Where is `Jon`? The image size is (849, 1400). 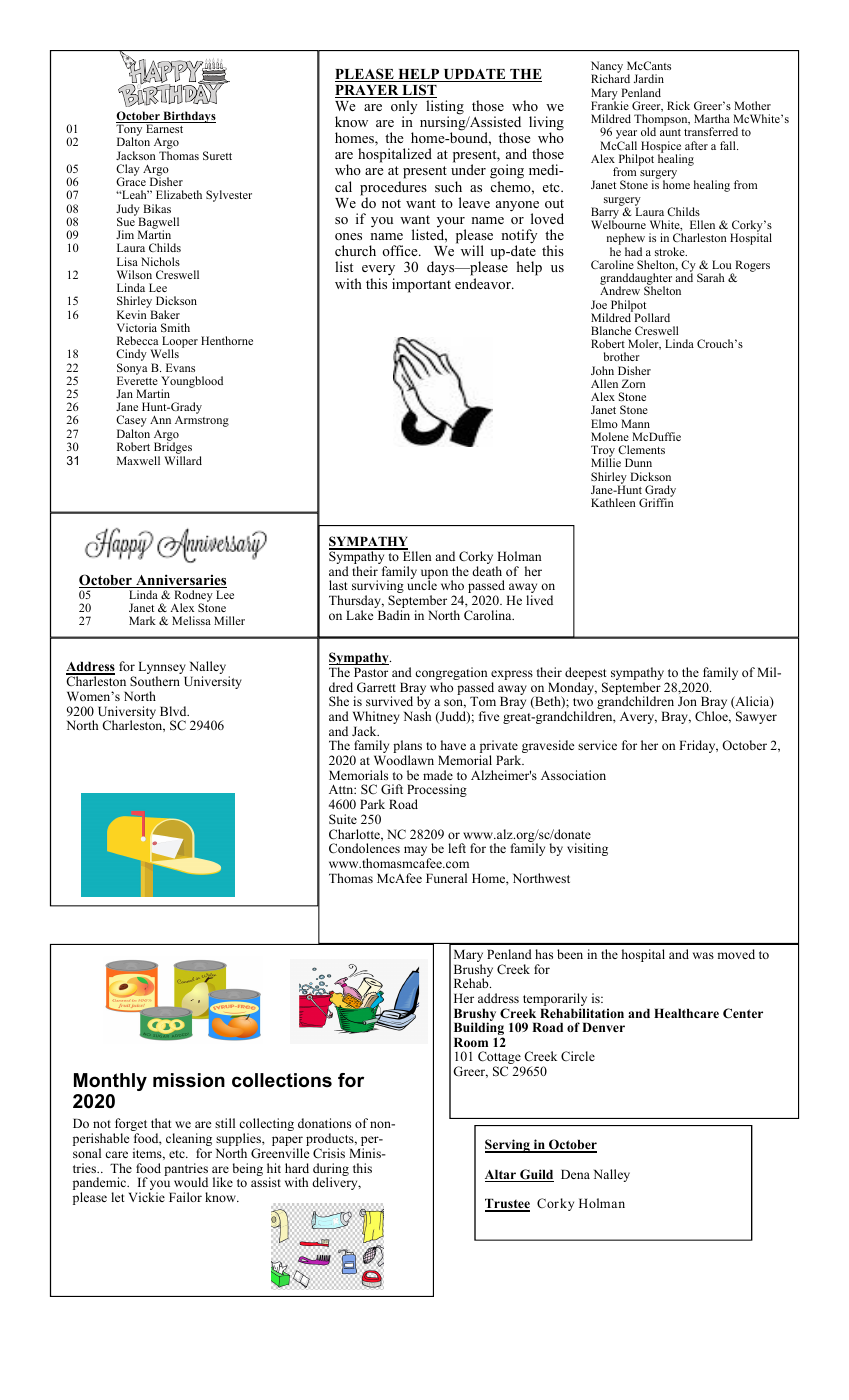 Jon is located at coordinates (687, 701).
